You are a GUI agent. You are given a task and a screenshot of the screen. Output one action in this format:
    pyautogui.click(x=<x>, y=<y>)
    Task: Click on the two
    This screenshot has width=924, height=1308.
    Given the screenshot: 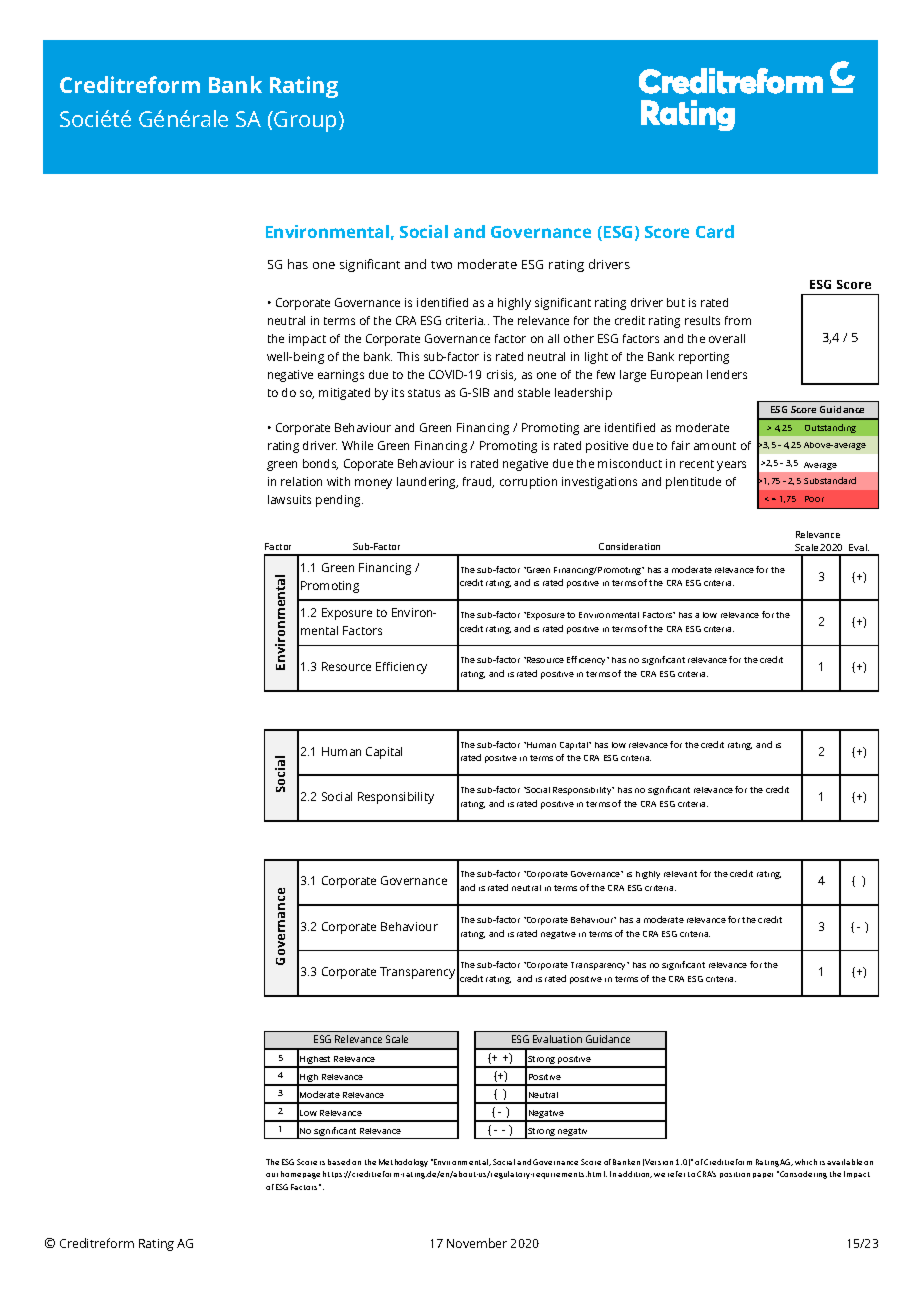 What is the action you would take?
    pyautogui.click(x=441, y=265)
